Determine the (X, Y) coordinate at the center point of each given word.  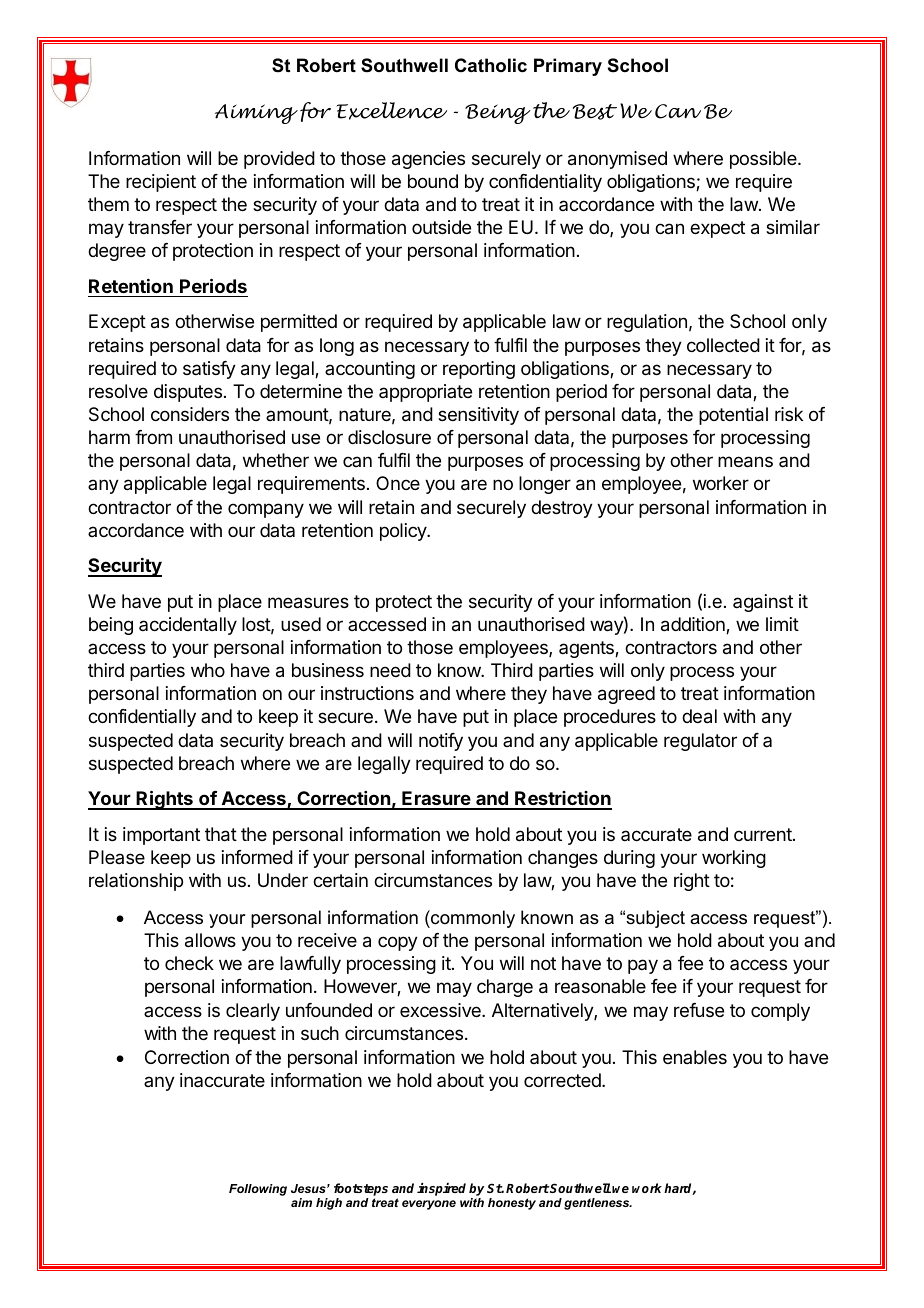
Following (258, 1190)
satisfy (209, 370)
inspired (441, 1189)
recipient (161, 183)
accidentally (188, 626)
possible (764, 160)
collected (723, 345)
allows (210, 940)
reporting (479, 370)
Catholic (491, 65)
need (390, 670)
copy (398, 943)
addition (694, 625)
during (629, 859)
